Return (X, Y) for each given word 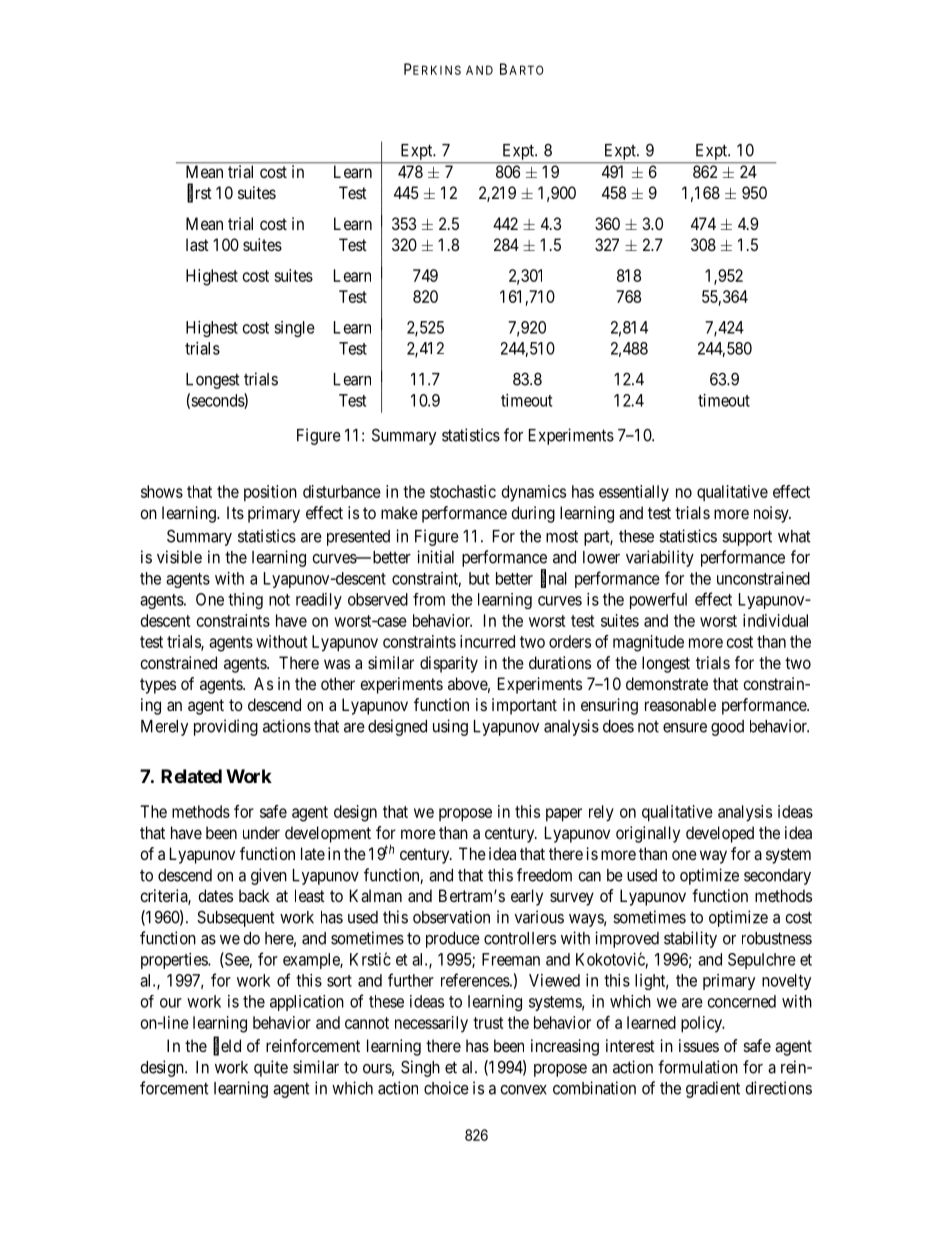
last (197, 244)
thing (245, 601)
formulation (698, 1067)
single (294, 329)
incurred (487, 641)
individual (775, 620)
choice (446, 1088)
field (227, 1046)
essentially (634, 493)
